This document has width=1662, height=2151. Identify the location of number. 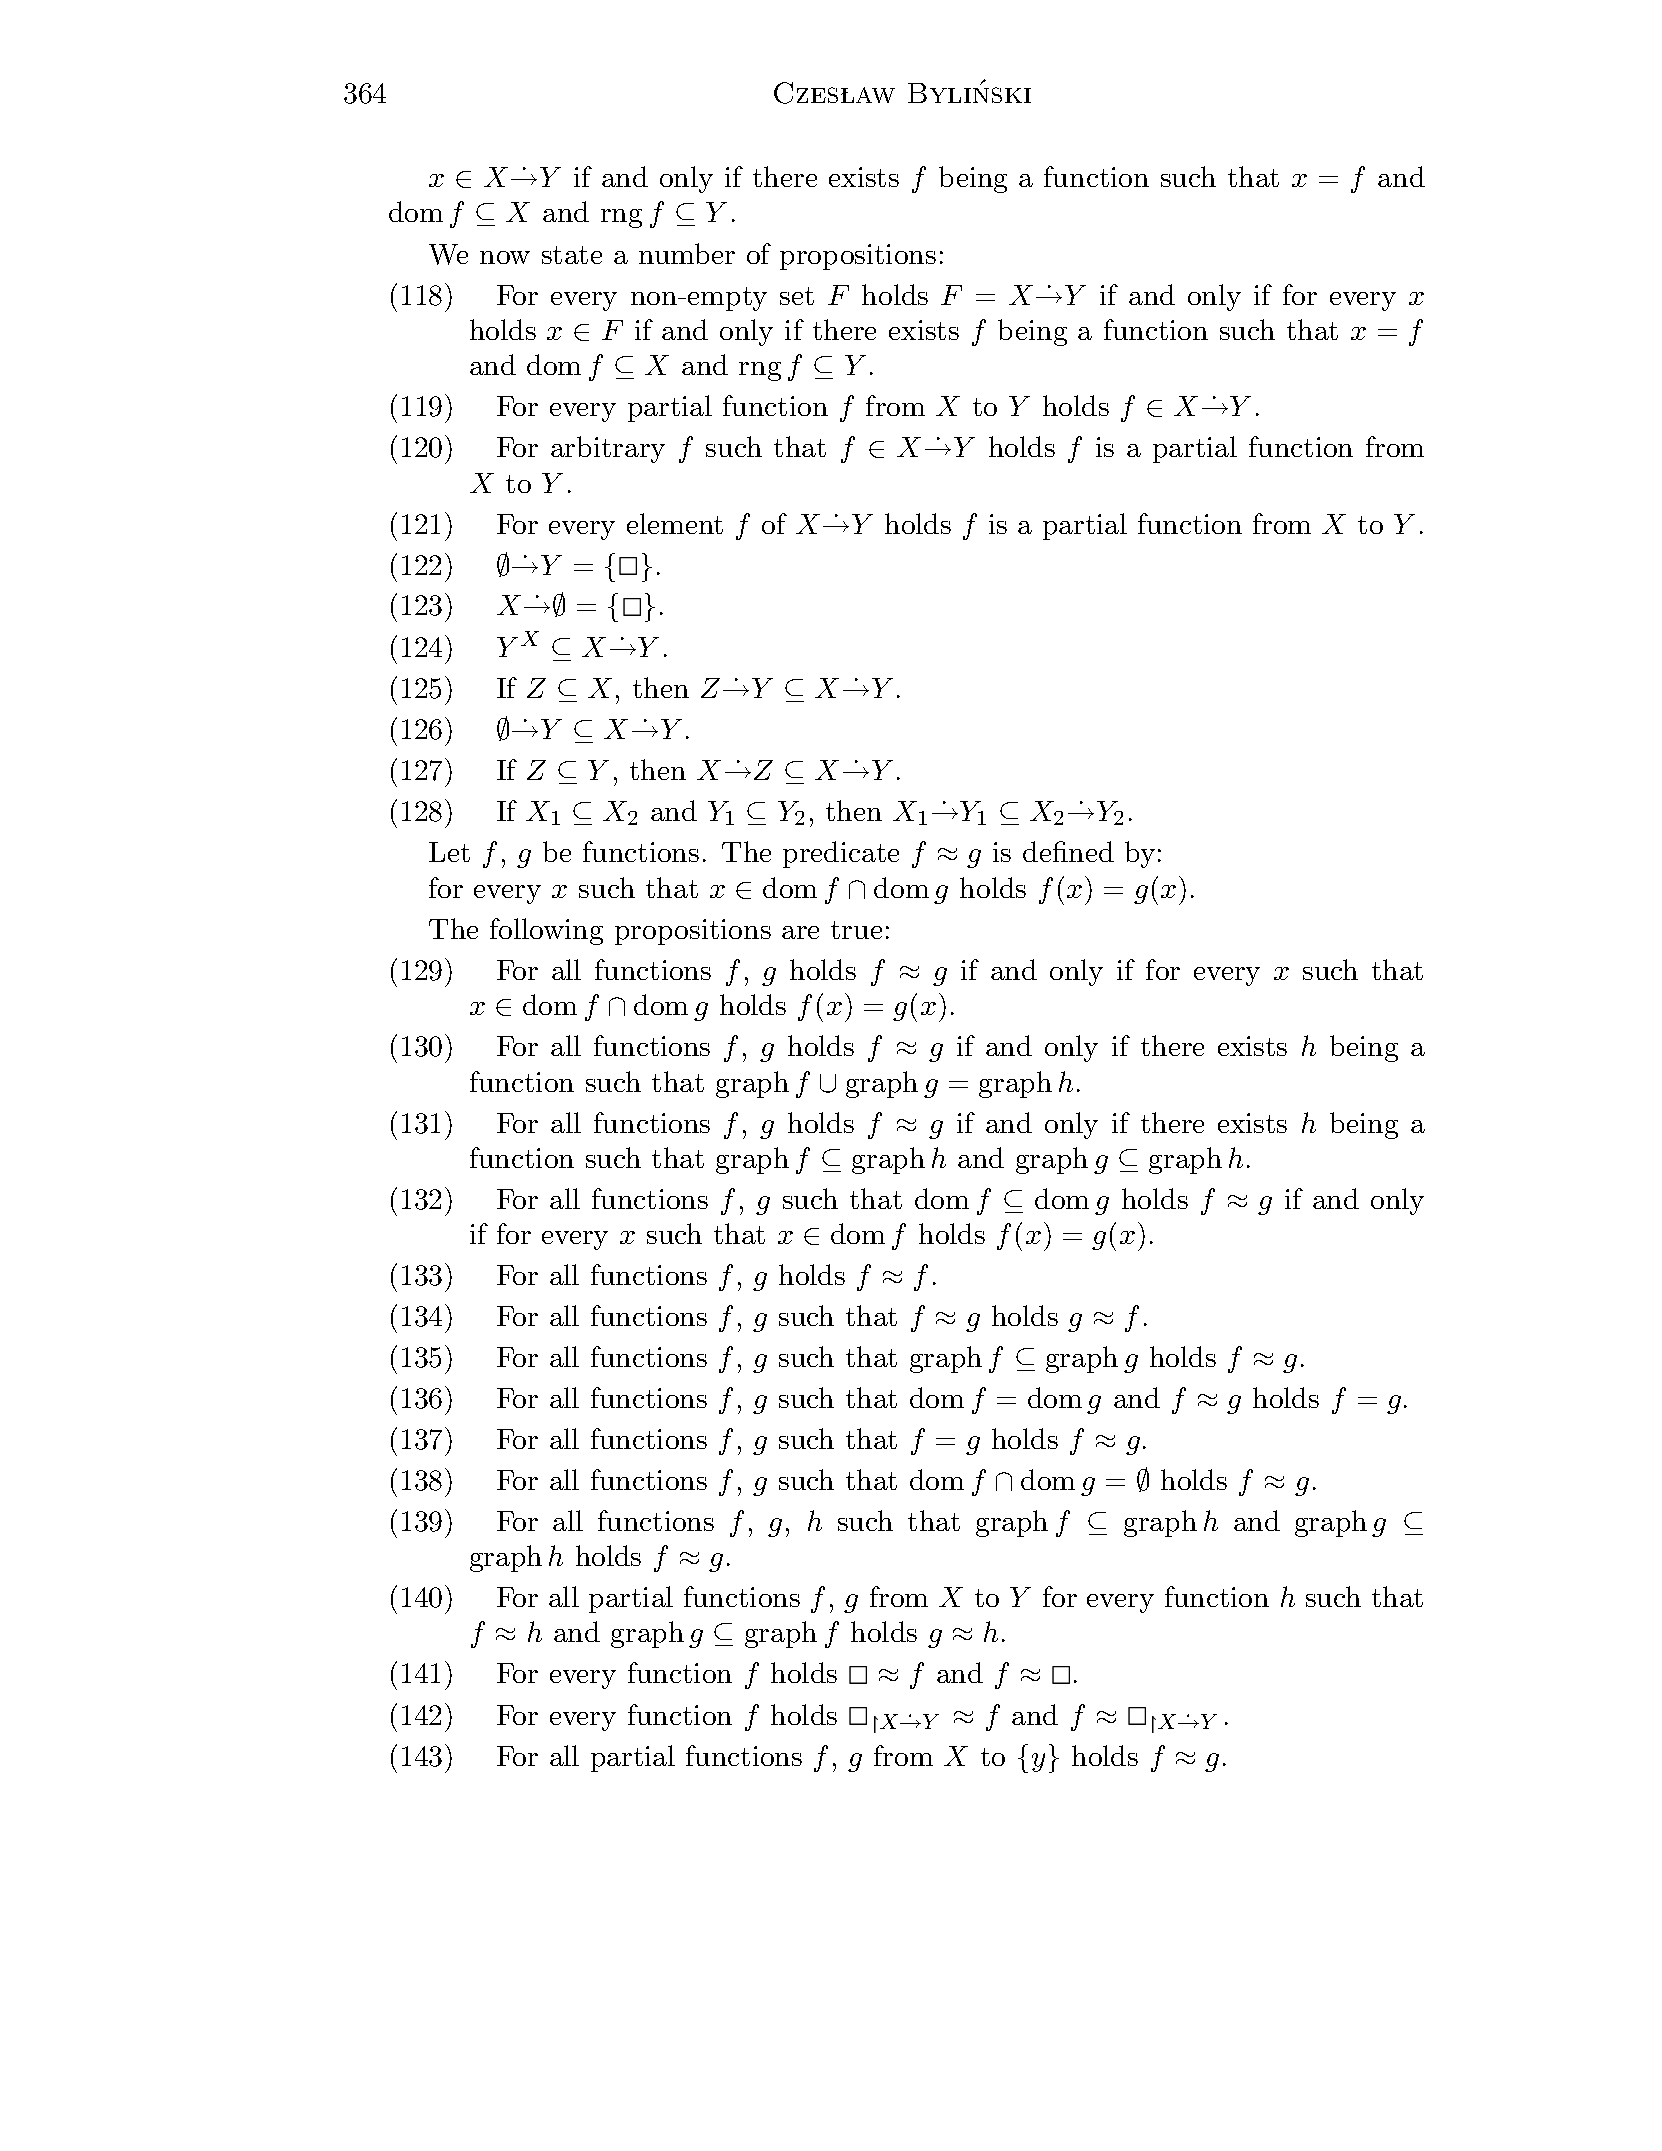
(687, 253).
